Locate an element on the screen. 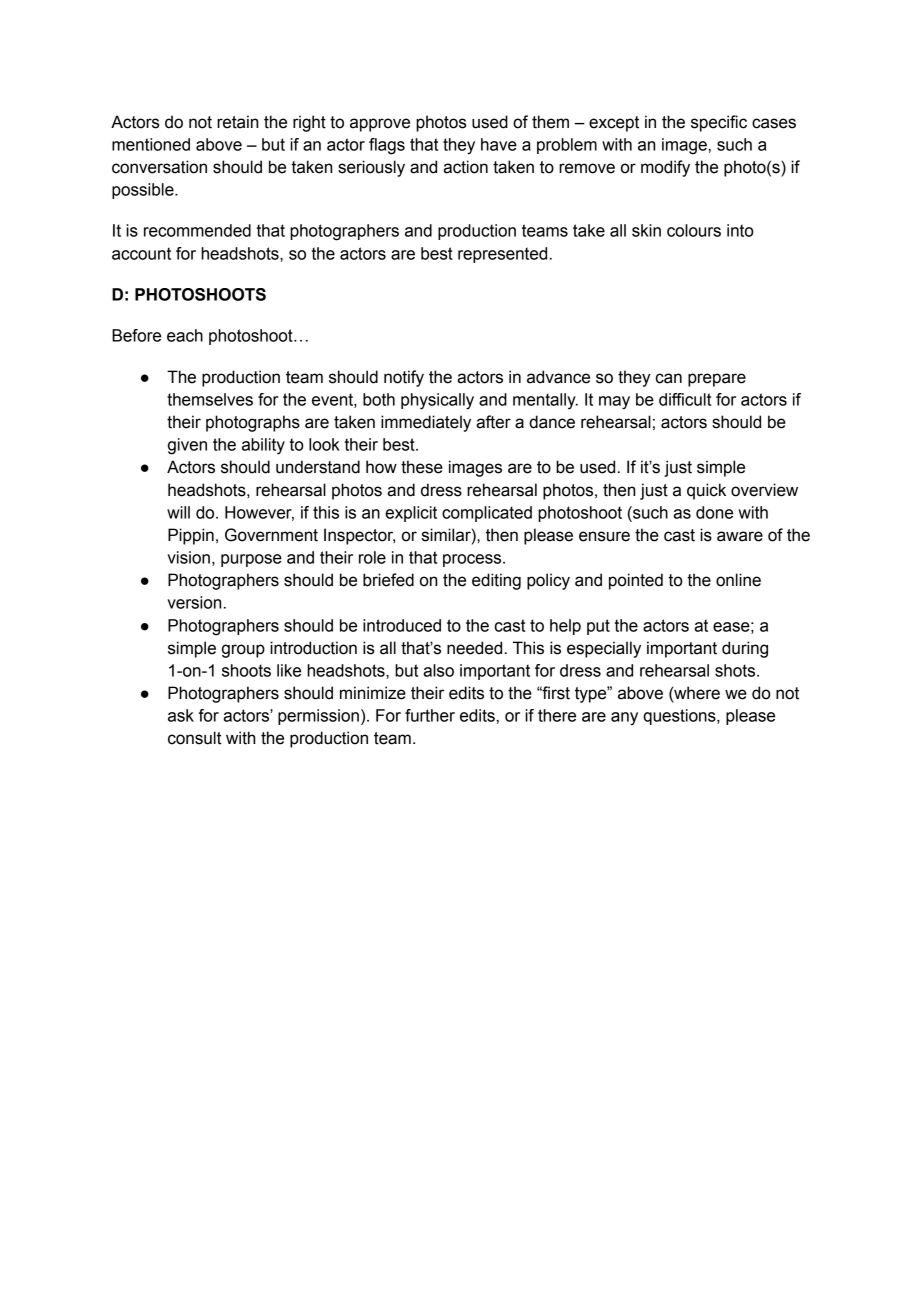  ask is located at coordinates (181, 715).
